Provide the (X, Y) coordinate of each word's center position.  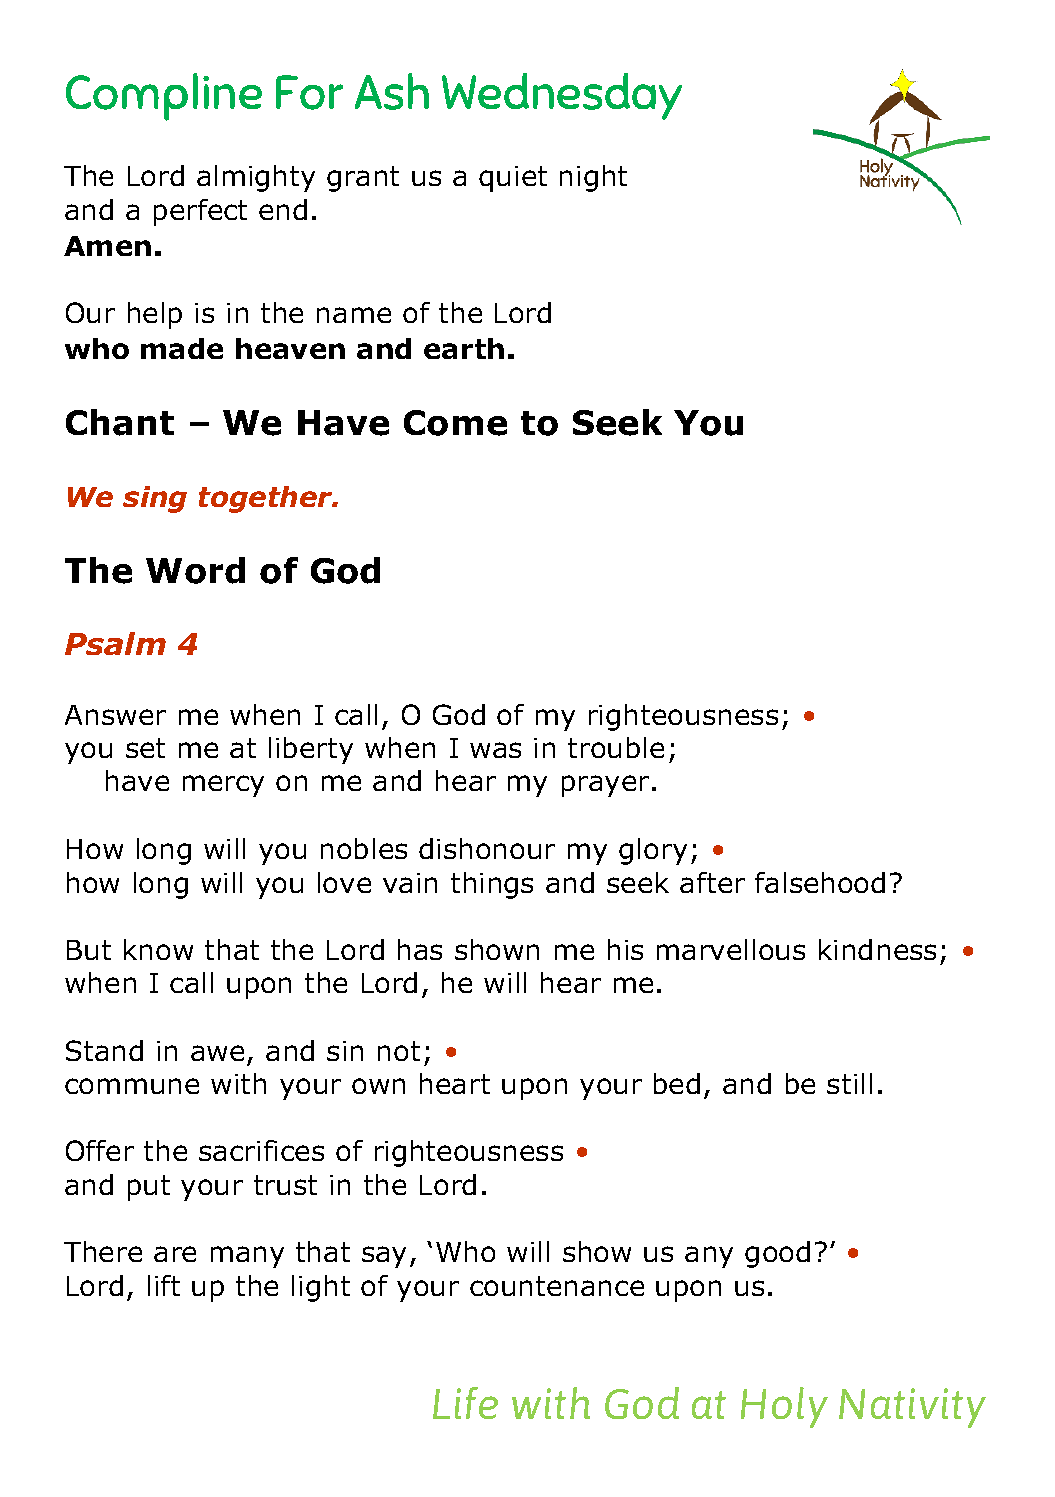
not (399, 1051)
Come (455, 423)
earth (464, 348)
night (593, 178)
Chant (120, 422)
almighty (256, 178)
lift (164, 1285)
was (495, 750)
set (145, 748)
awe (217, 1053)
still (849, 1083)
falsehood (820, 882)
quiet (513, 179)
